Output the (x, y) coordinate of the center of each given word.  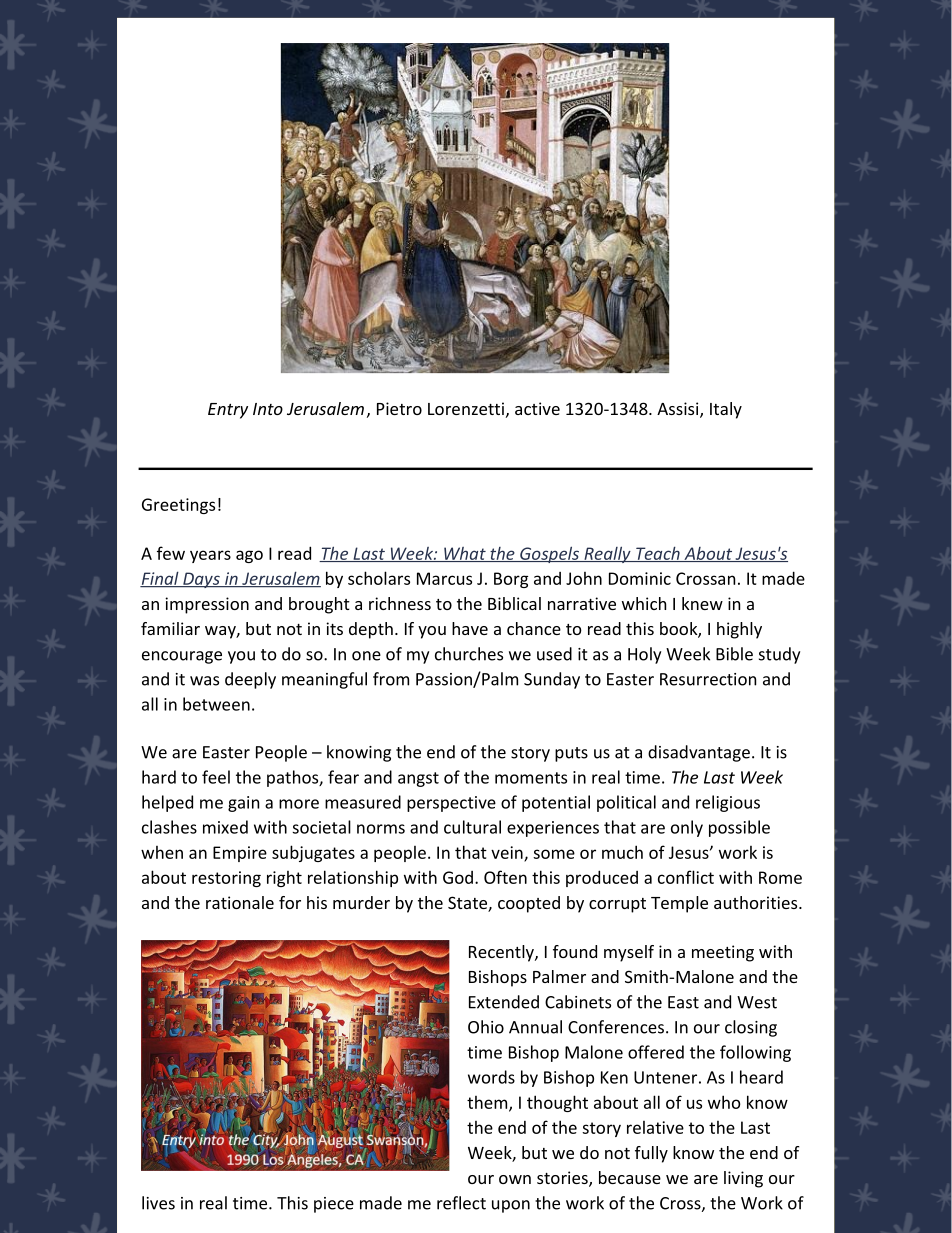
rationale (240, 902)
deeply (250, 680)
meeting (723, 953)
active (537, 408)
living (743, 1179)
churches (469, 654)
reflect (461, 1203)
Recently (502, 953)
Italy (726, 410)
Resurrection (708, 679)
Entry (228, 411)
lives (158, 1203)
